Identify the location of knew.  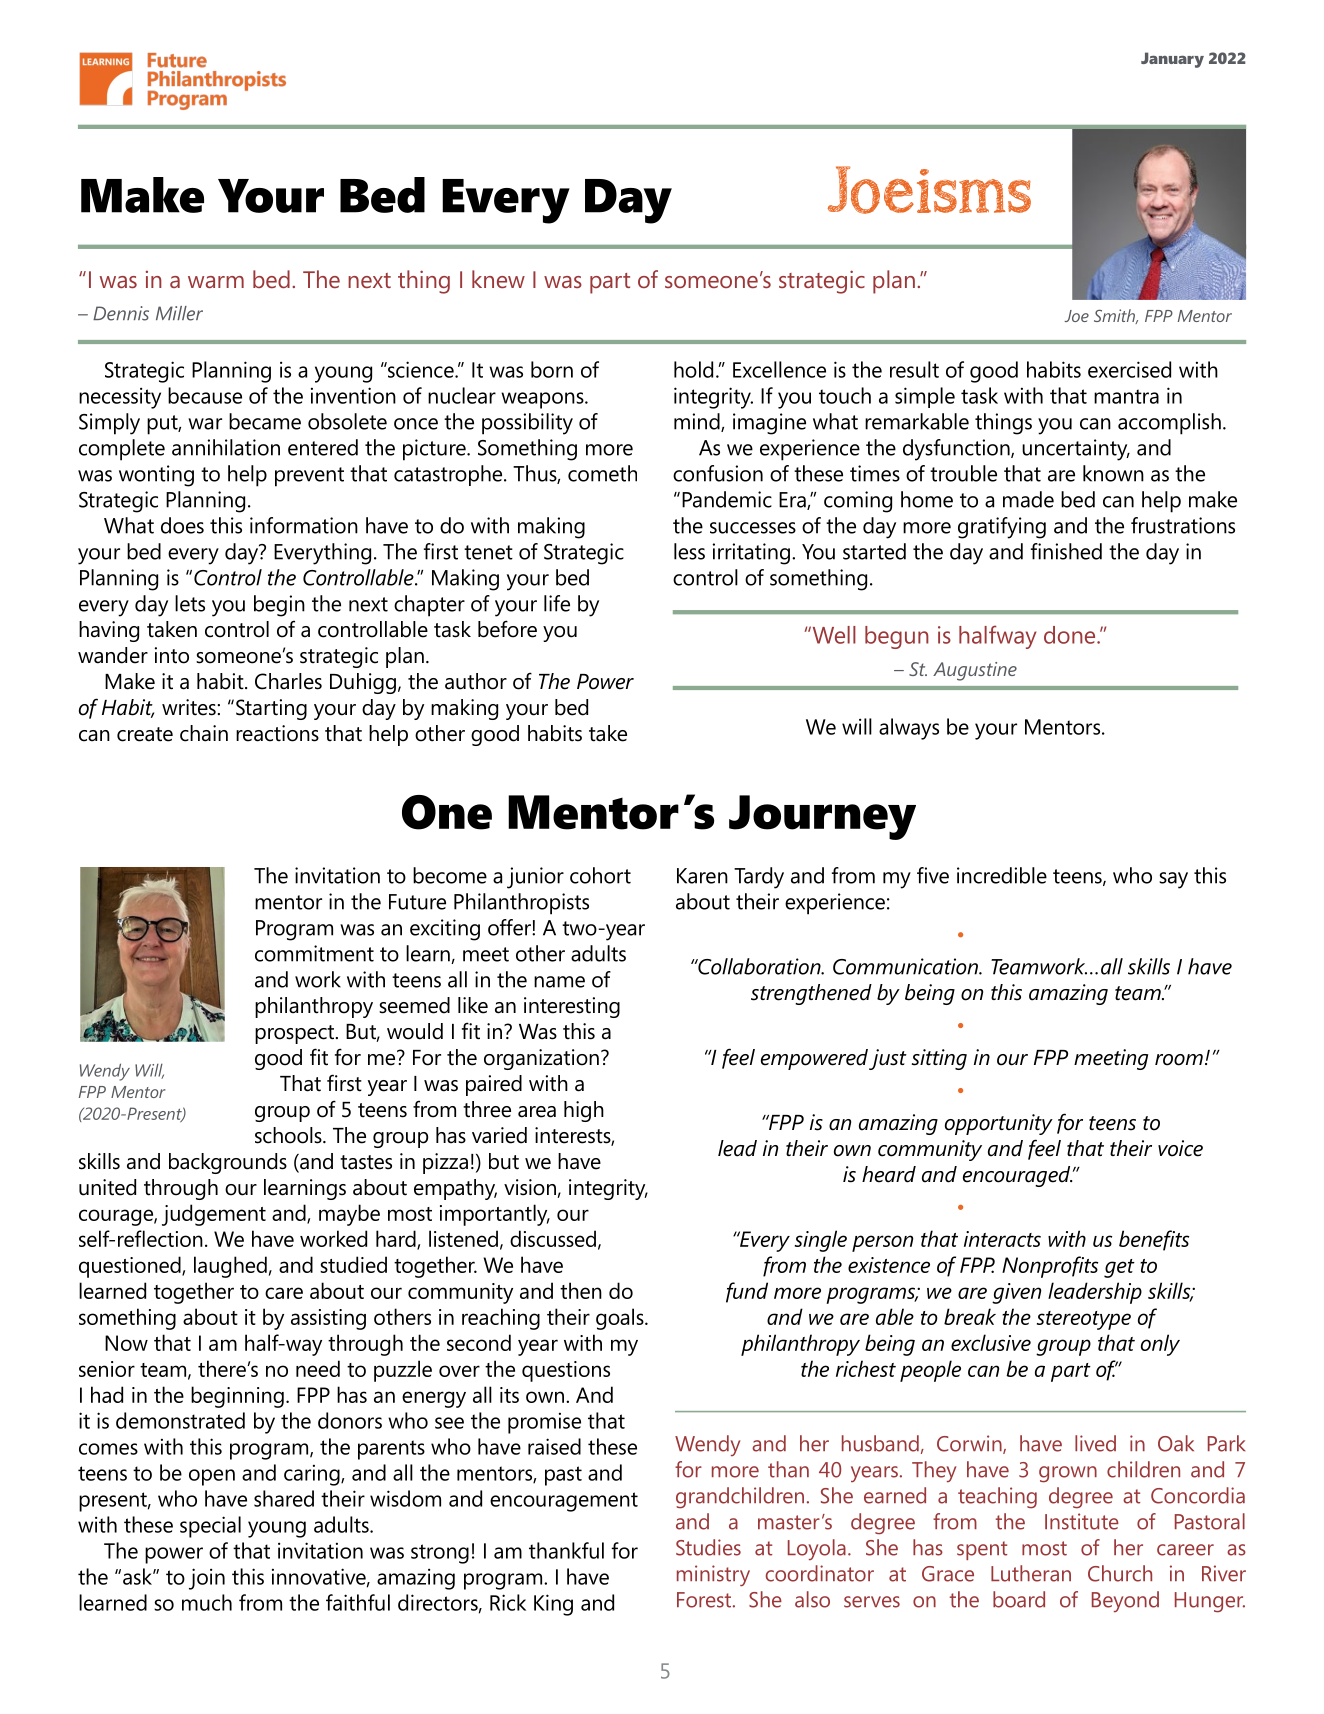
(498, 279).
